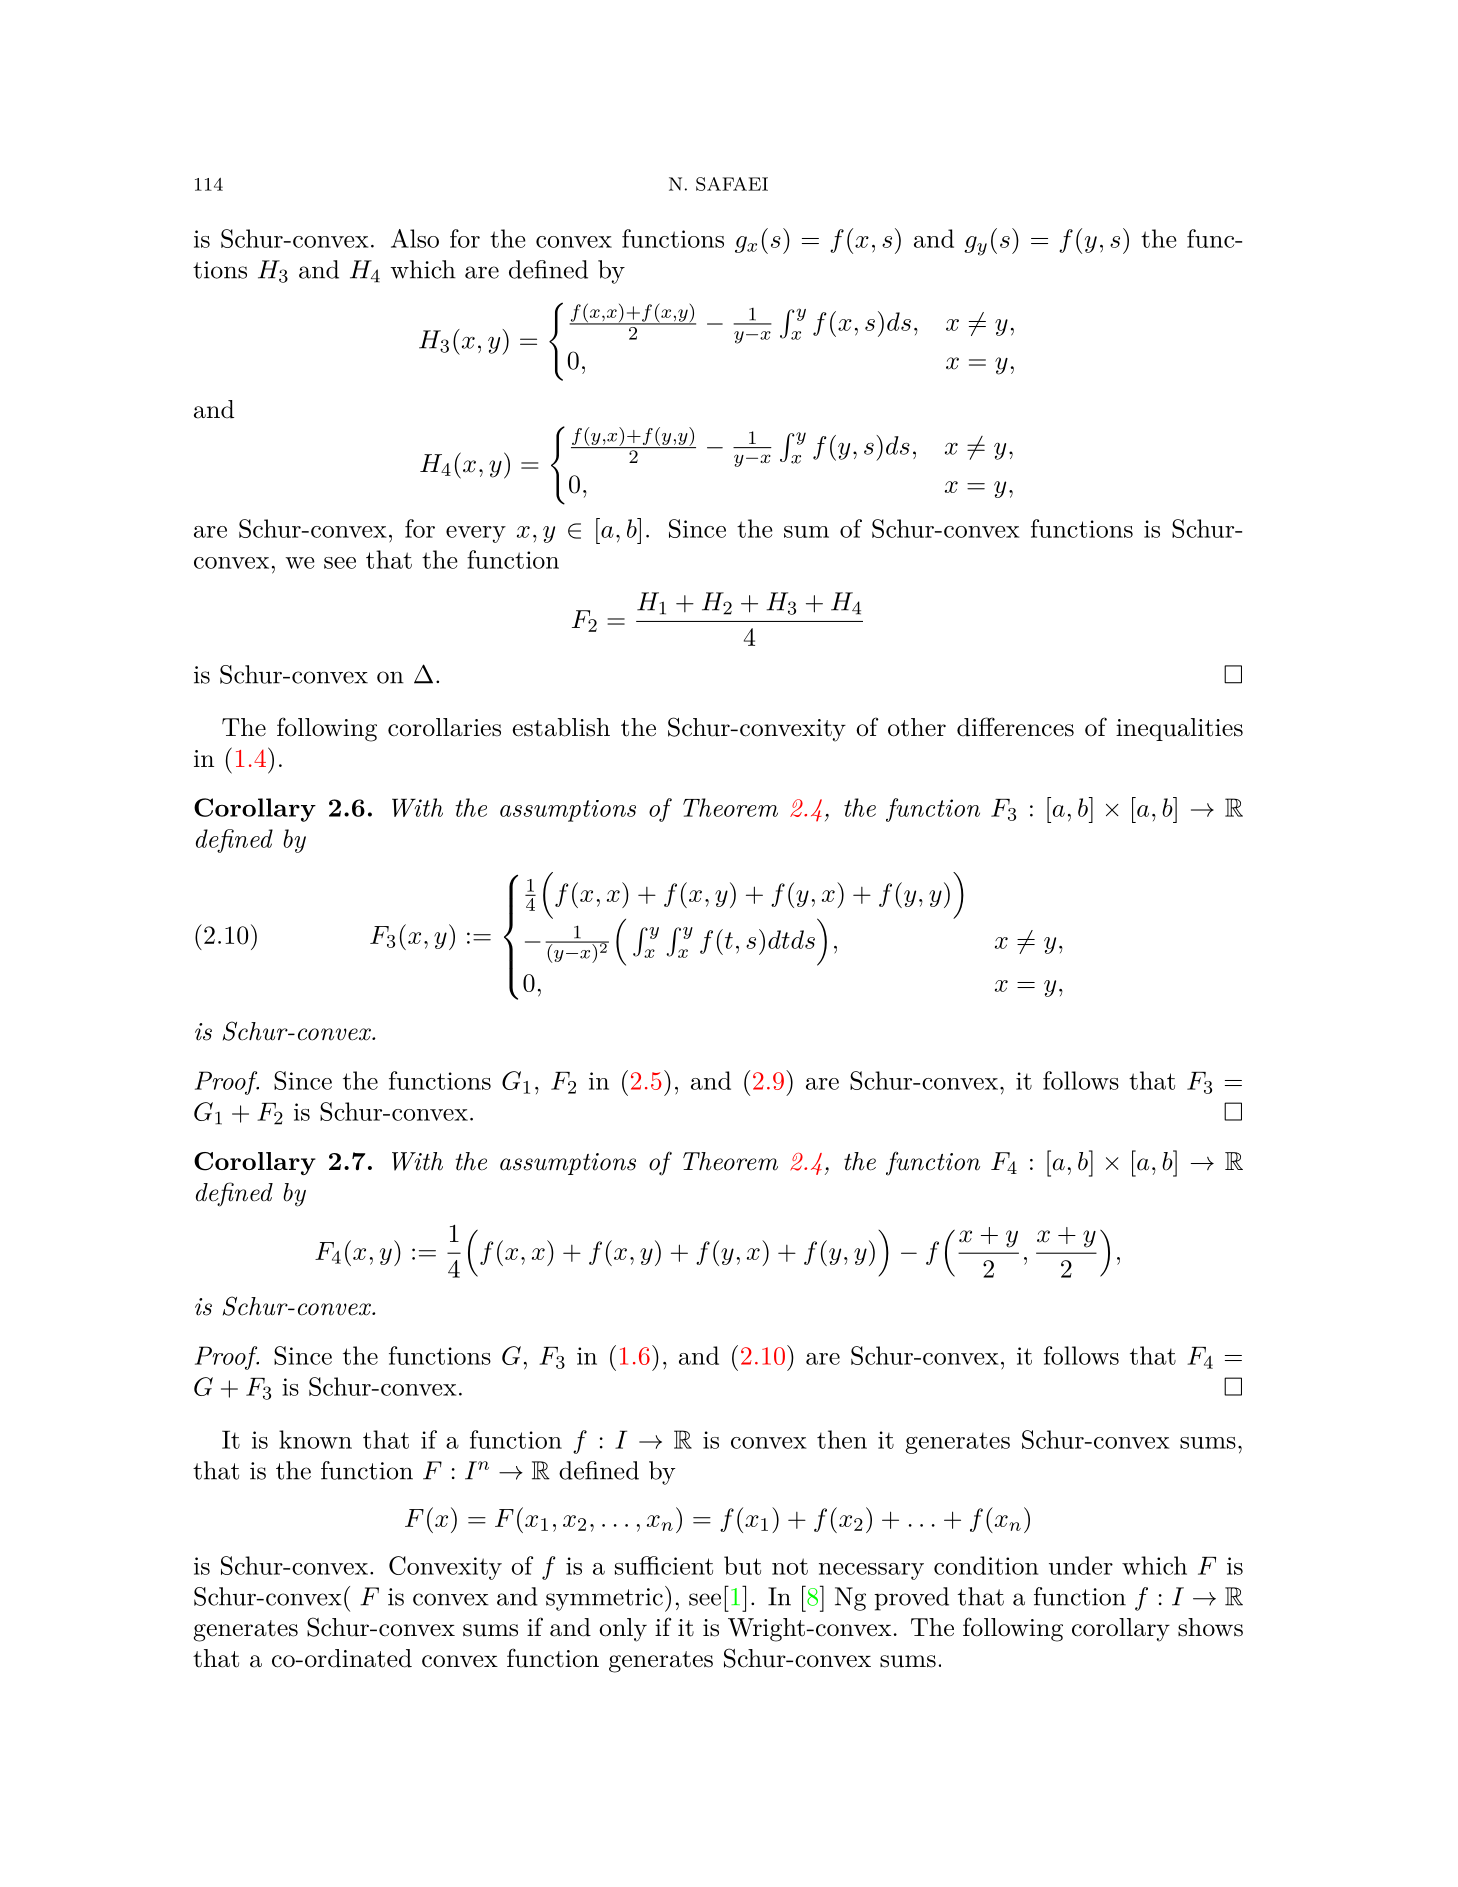 The image size is (1458, 1887). What do you see at coordinates (315, 1439) in the image?
I see `known` at bounding box center [315, 1439].
